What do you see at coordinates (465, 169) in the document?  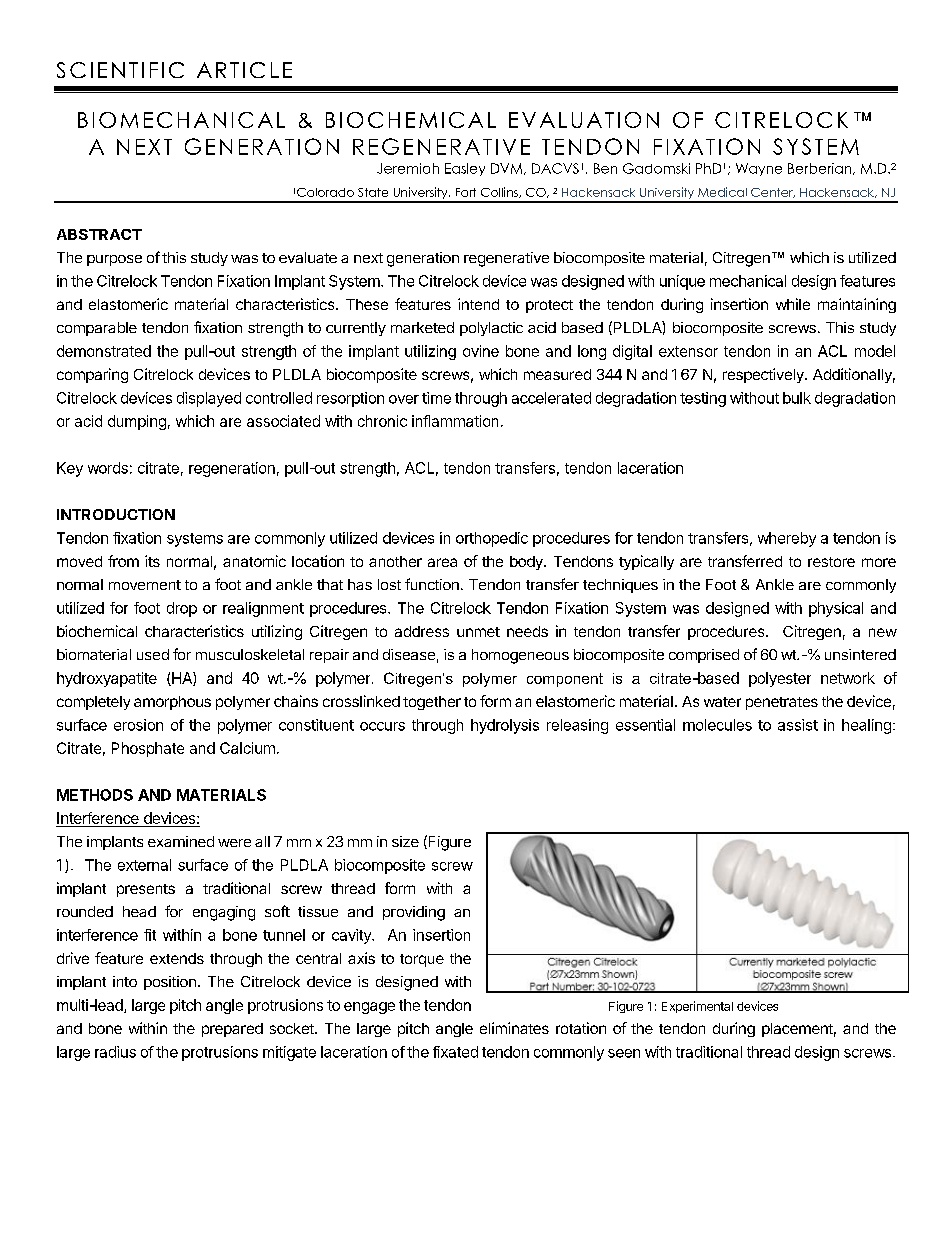 I see `Easley` at bounding box center [465, 169].
